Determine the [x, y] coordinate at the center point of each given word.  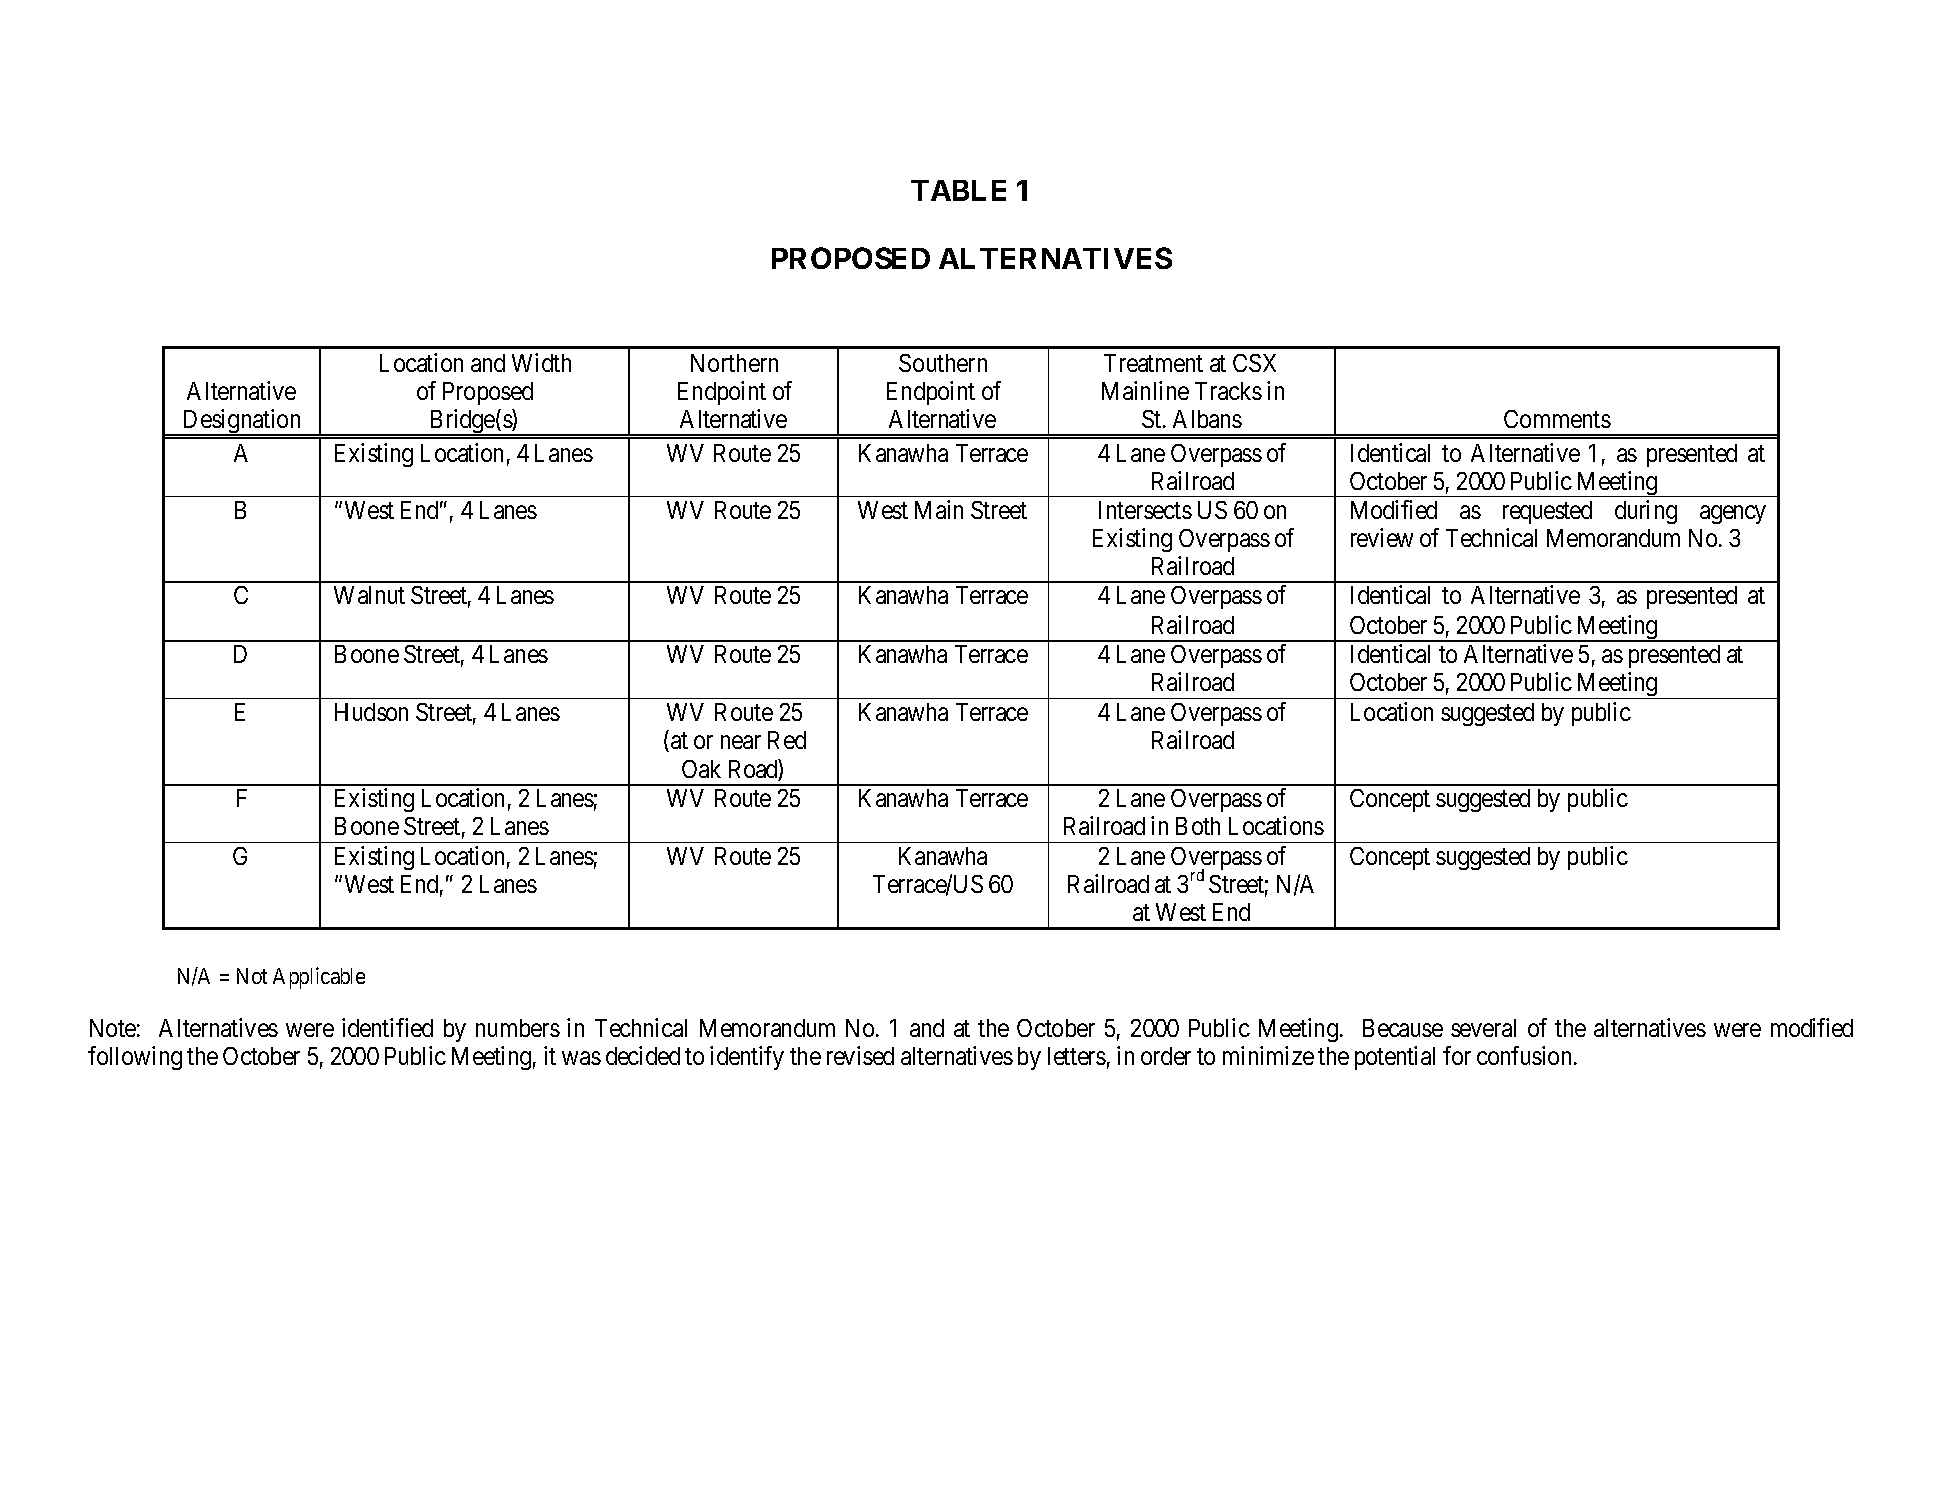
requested [1547, 512]
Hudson [371, 712]
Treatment [1153, 363]
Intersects [1145, 510]
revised [860, 1055]
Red [787, 740]
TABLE [958, 190]
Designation [242, 422]
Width [541, 362]
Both [1198, 826]
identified [387, 1027]
